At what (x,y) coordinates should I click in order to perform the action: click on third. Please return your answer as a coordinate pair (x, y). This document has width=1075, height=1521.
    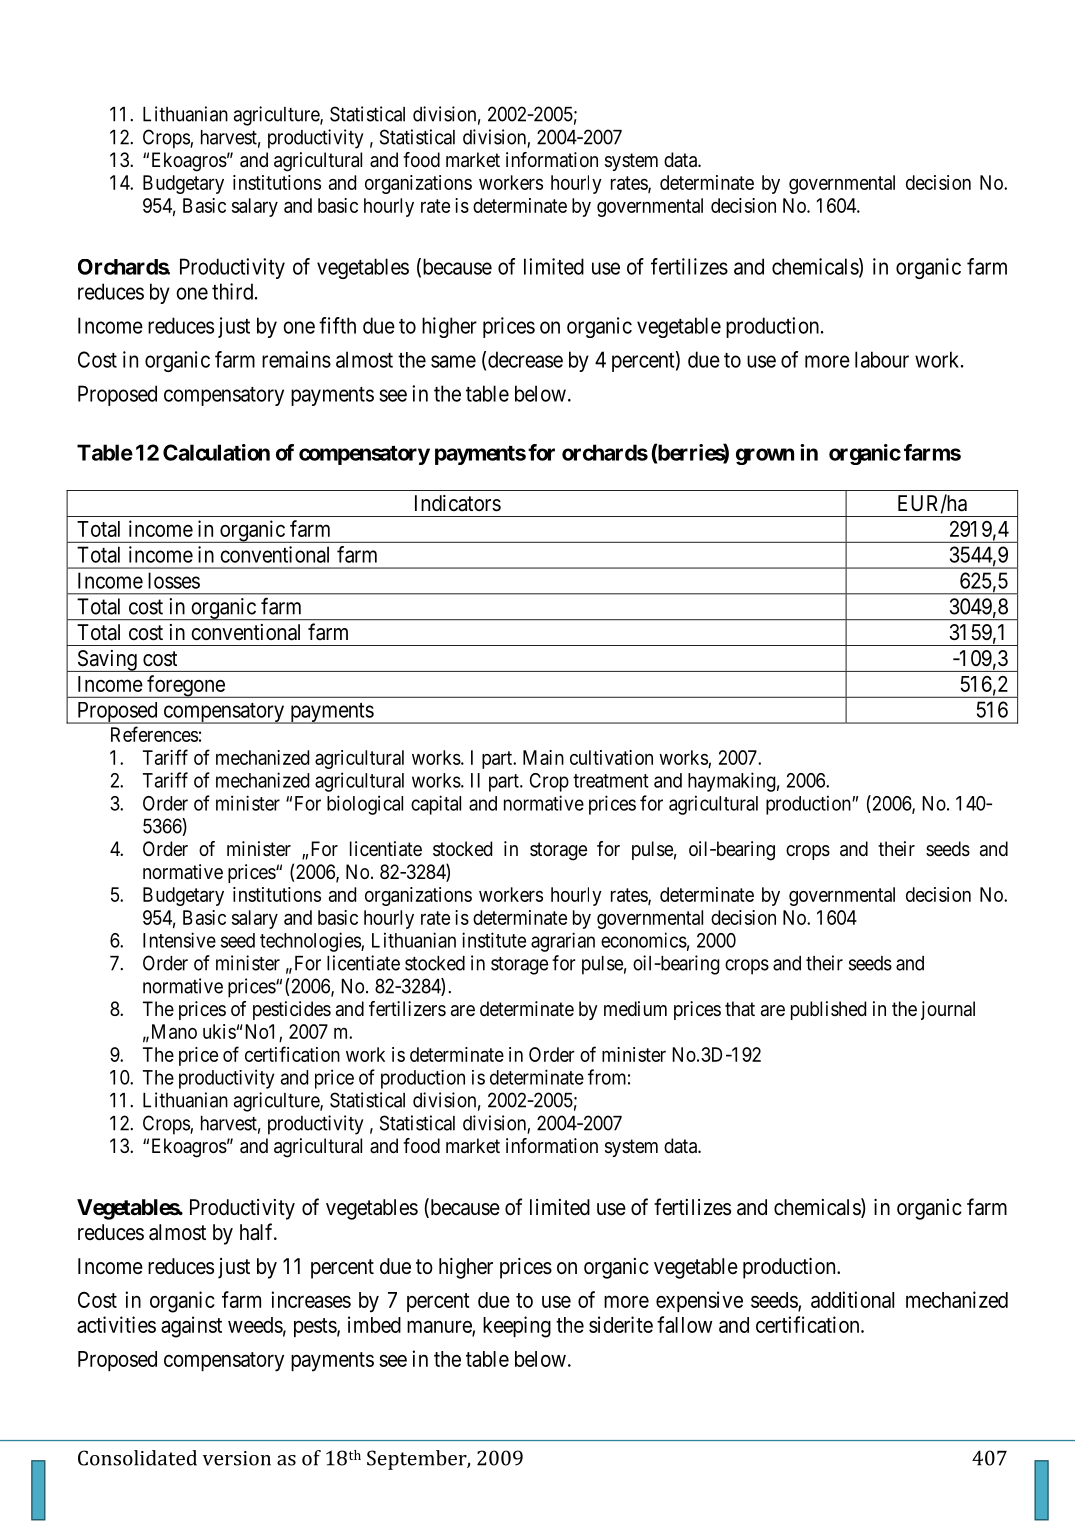
    Looking at the image, I should click on (234, 291).
